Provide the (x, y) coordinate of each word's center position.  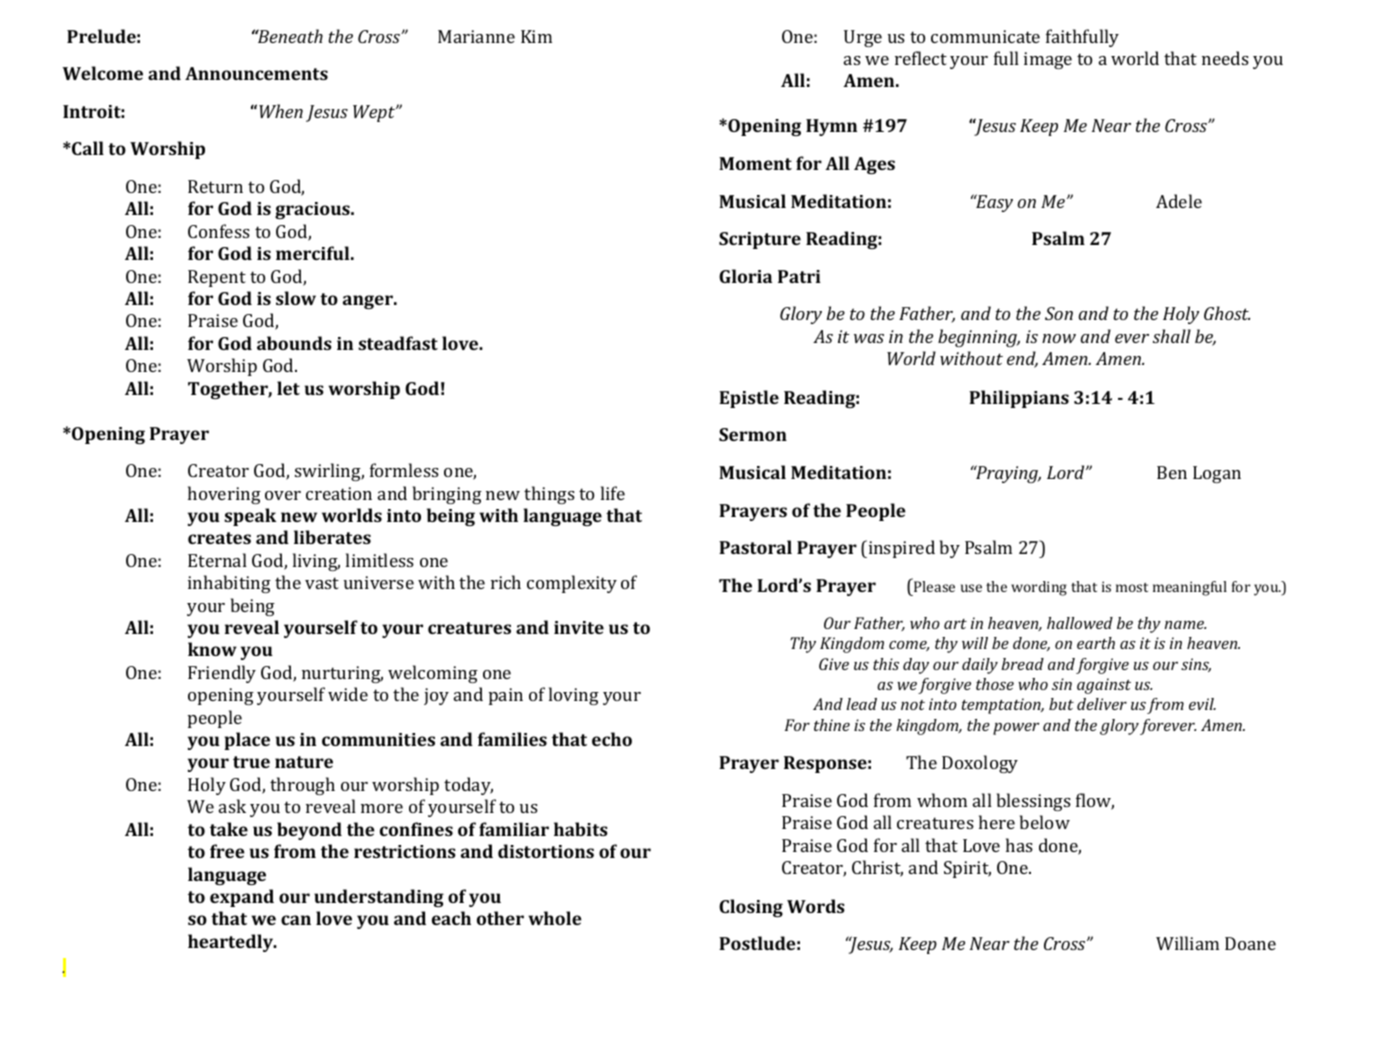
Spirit (967, 869)
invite (579, 627)
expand (242, 898)
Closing (751, 908)
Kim (536, 36)
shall (1172, 336)
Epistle (749, 399)
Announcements (256, 73)
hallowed (1080, 623)
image (1048, 60)
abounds (294, 343)
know (212, 649)
